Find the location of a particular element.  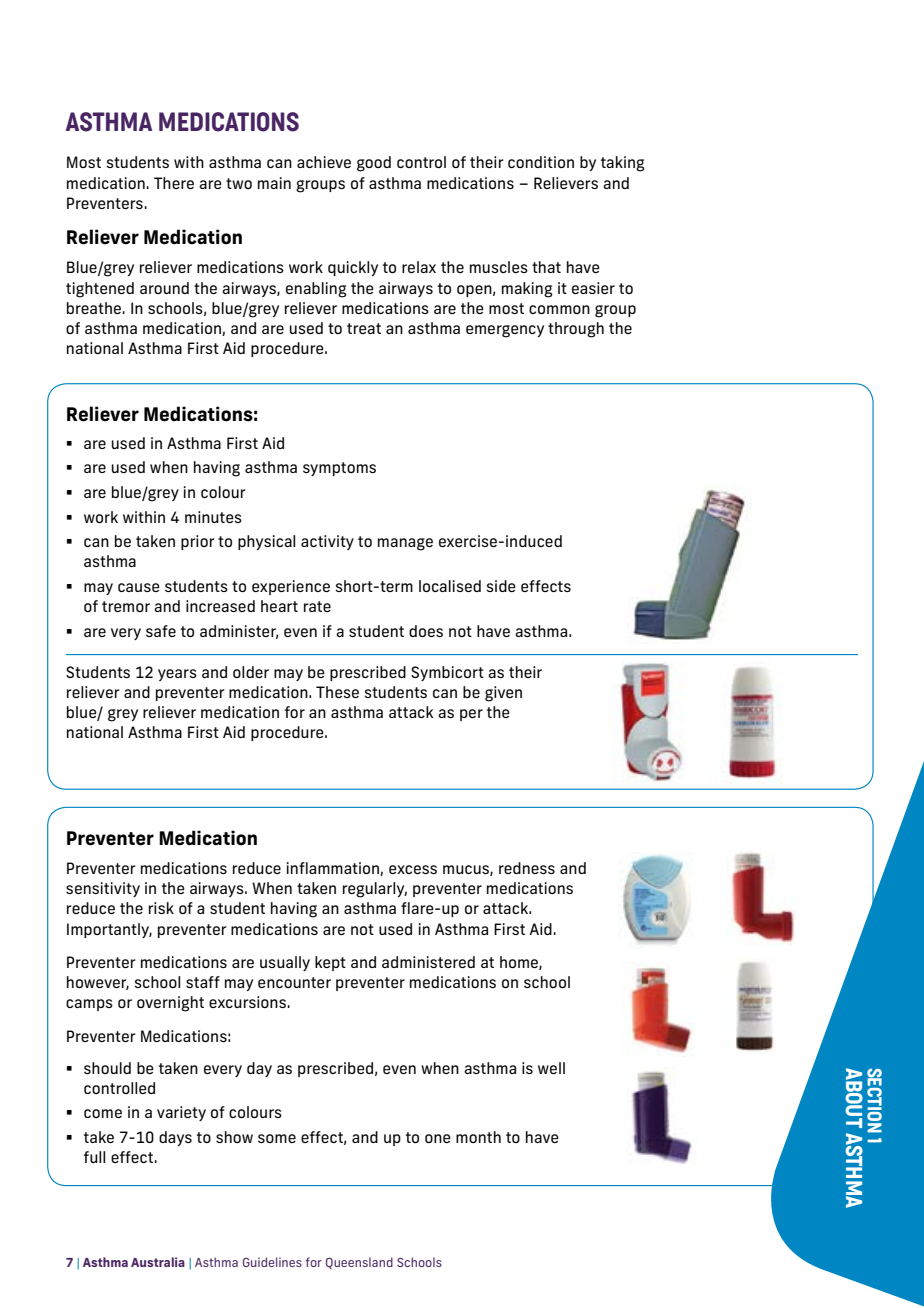

Australia is located at coordinates (158, 1262).
